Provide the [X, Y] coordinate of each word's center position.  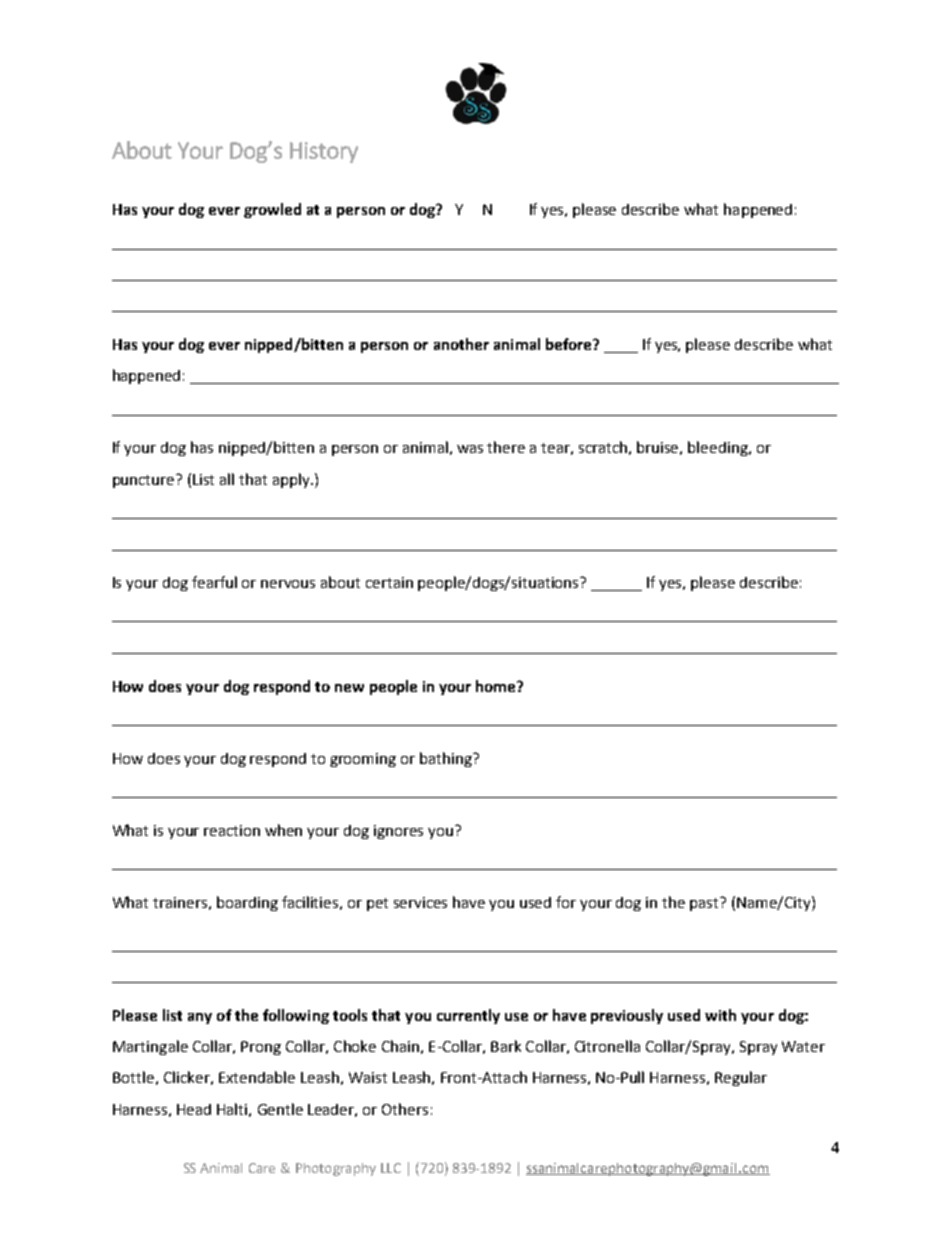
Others [405, 1109]
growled [272, 210]
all [227, 479]
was [470, 449]
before [570, 344]
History [324, 152]
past [706, 904]
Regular [741, 1078]
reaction [232, 830]
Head [194, 1109]
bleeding [719, 448]
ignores [398, 832]
